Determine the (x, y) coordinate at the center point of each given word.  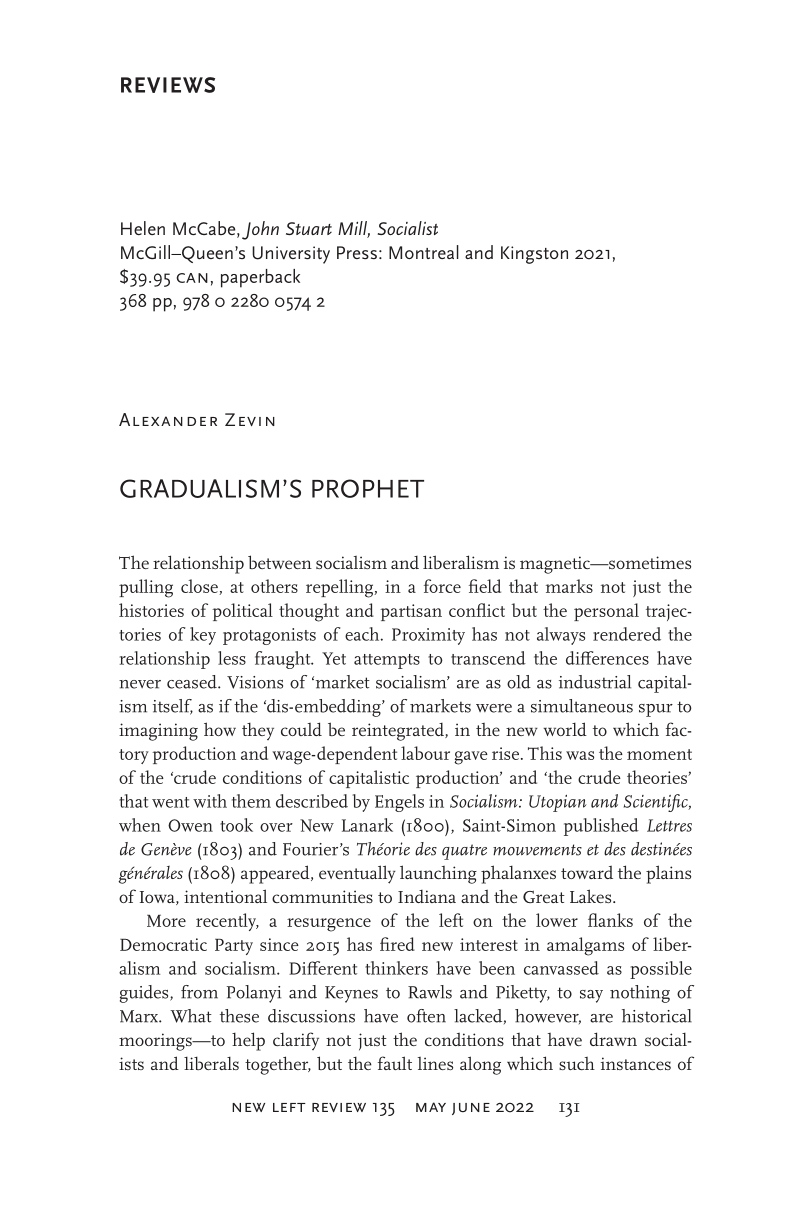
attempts (387, 661)
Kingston (534, 255)
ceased (193, 682)
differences (607, 658)
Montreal (424, 252)
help (248, 1041)
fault (395, 1063)
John (260, 230)
